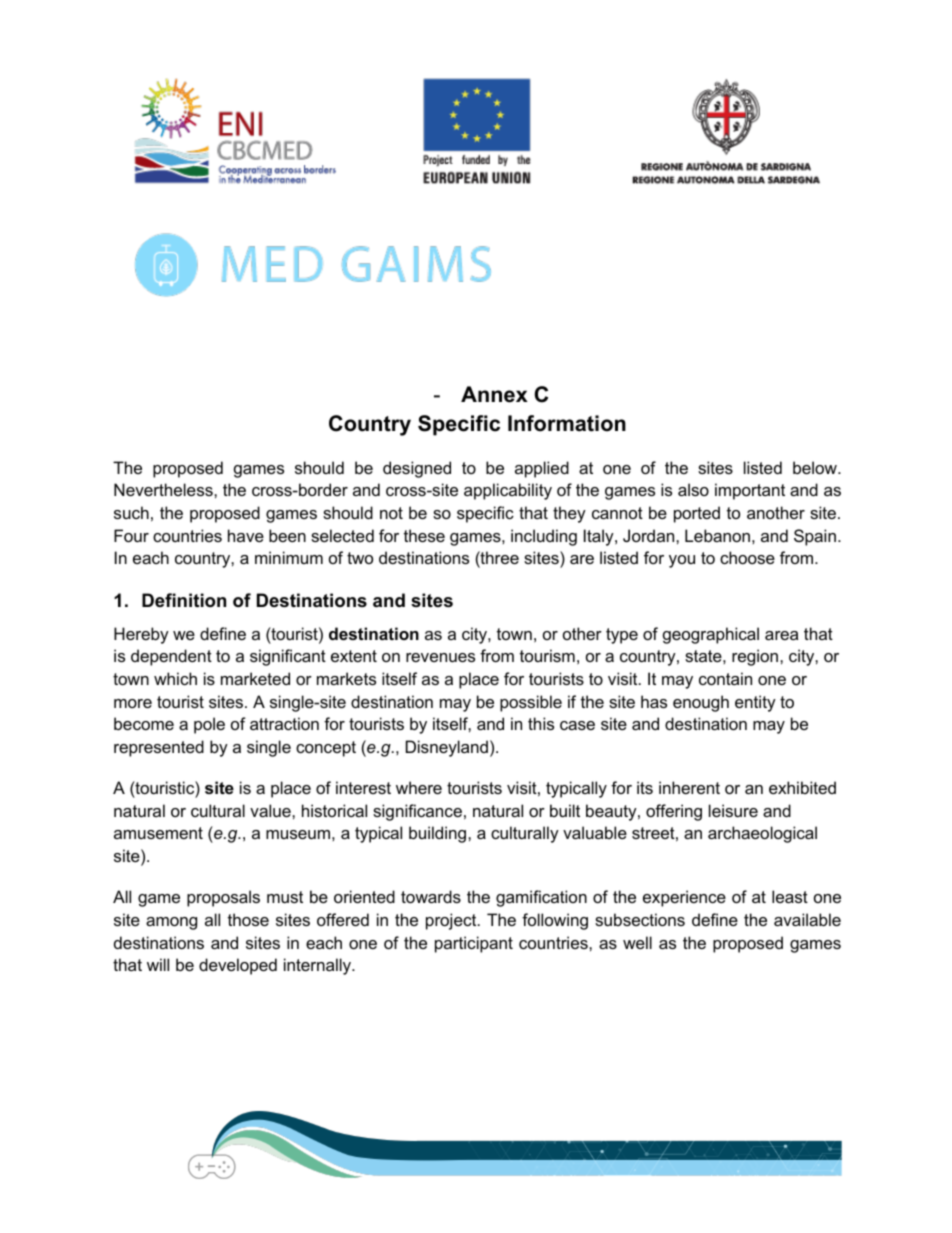  I want to click on Nevertheless, so click(164, 489).
